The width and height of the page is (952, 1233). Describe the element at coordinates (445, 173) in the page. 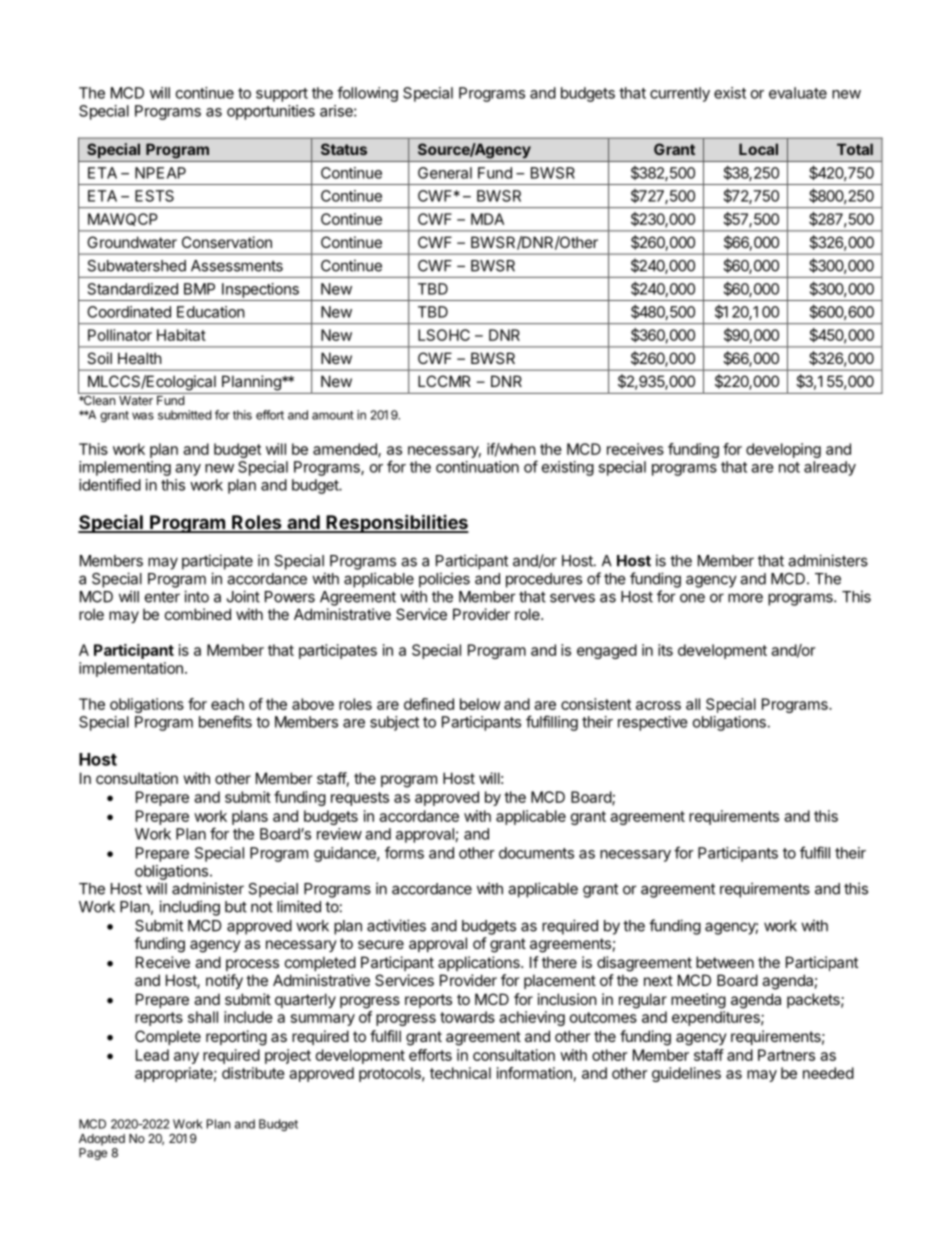

I see `General` at that location.
